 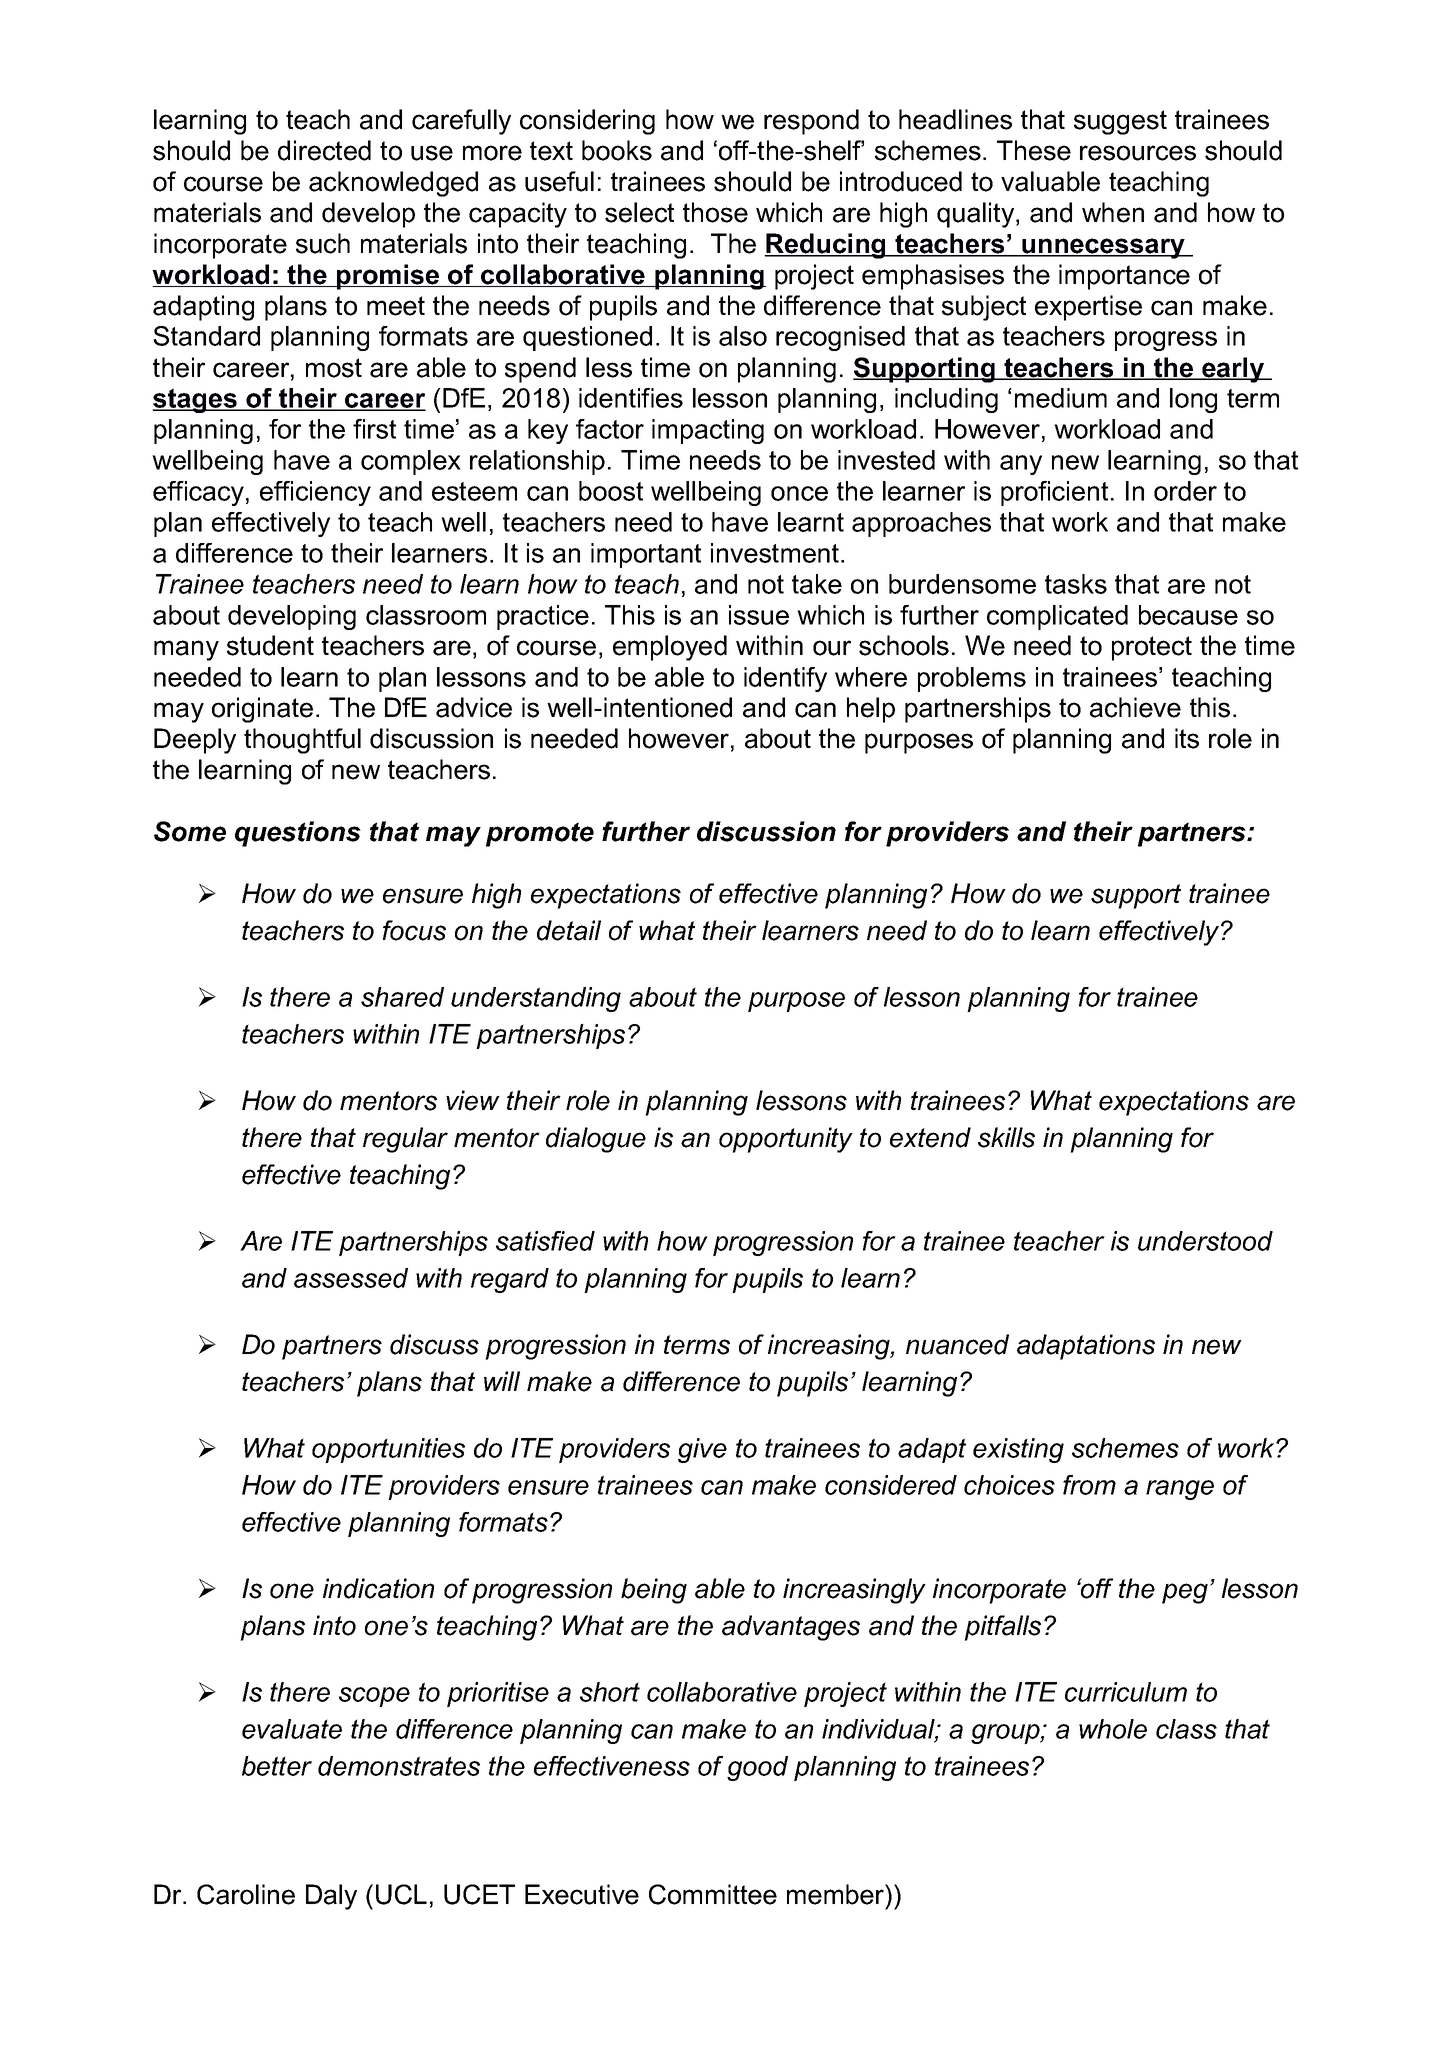 What do you see at coordinates (1006, 1137) in the document?
I see `skills` at bounding box center [1006, 1137].
